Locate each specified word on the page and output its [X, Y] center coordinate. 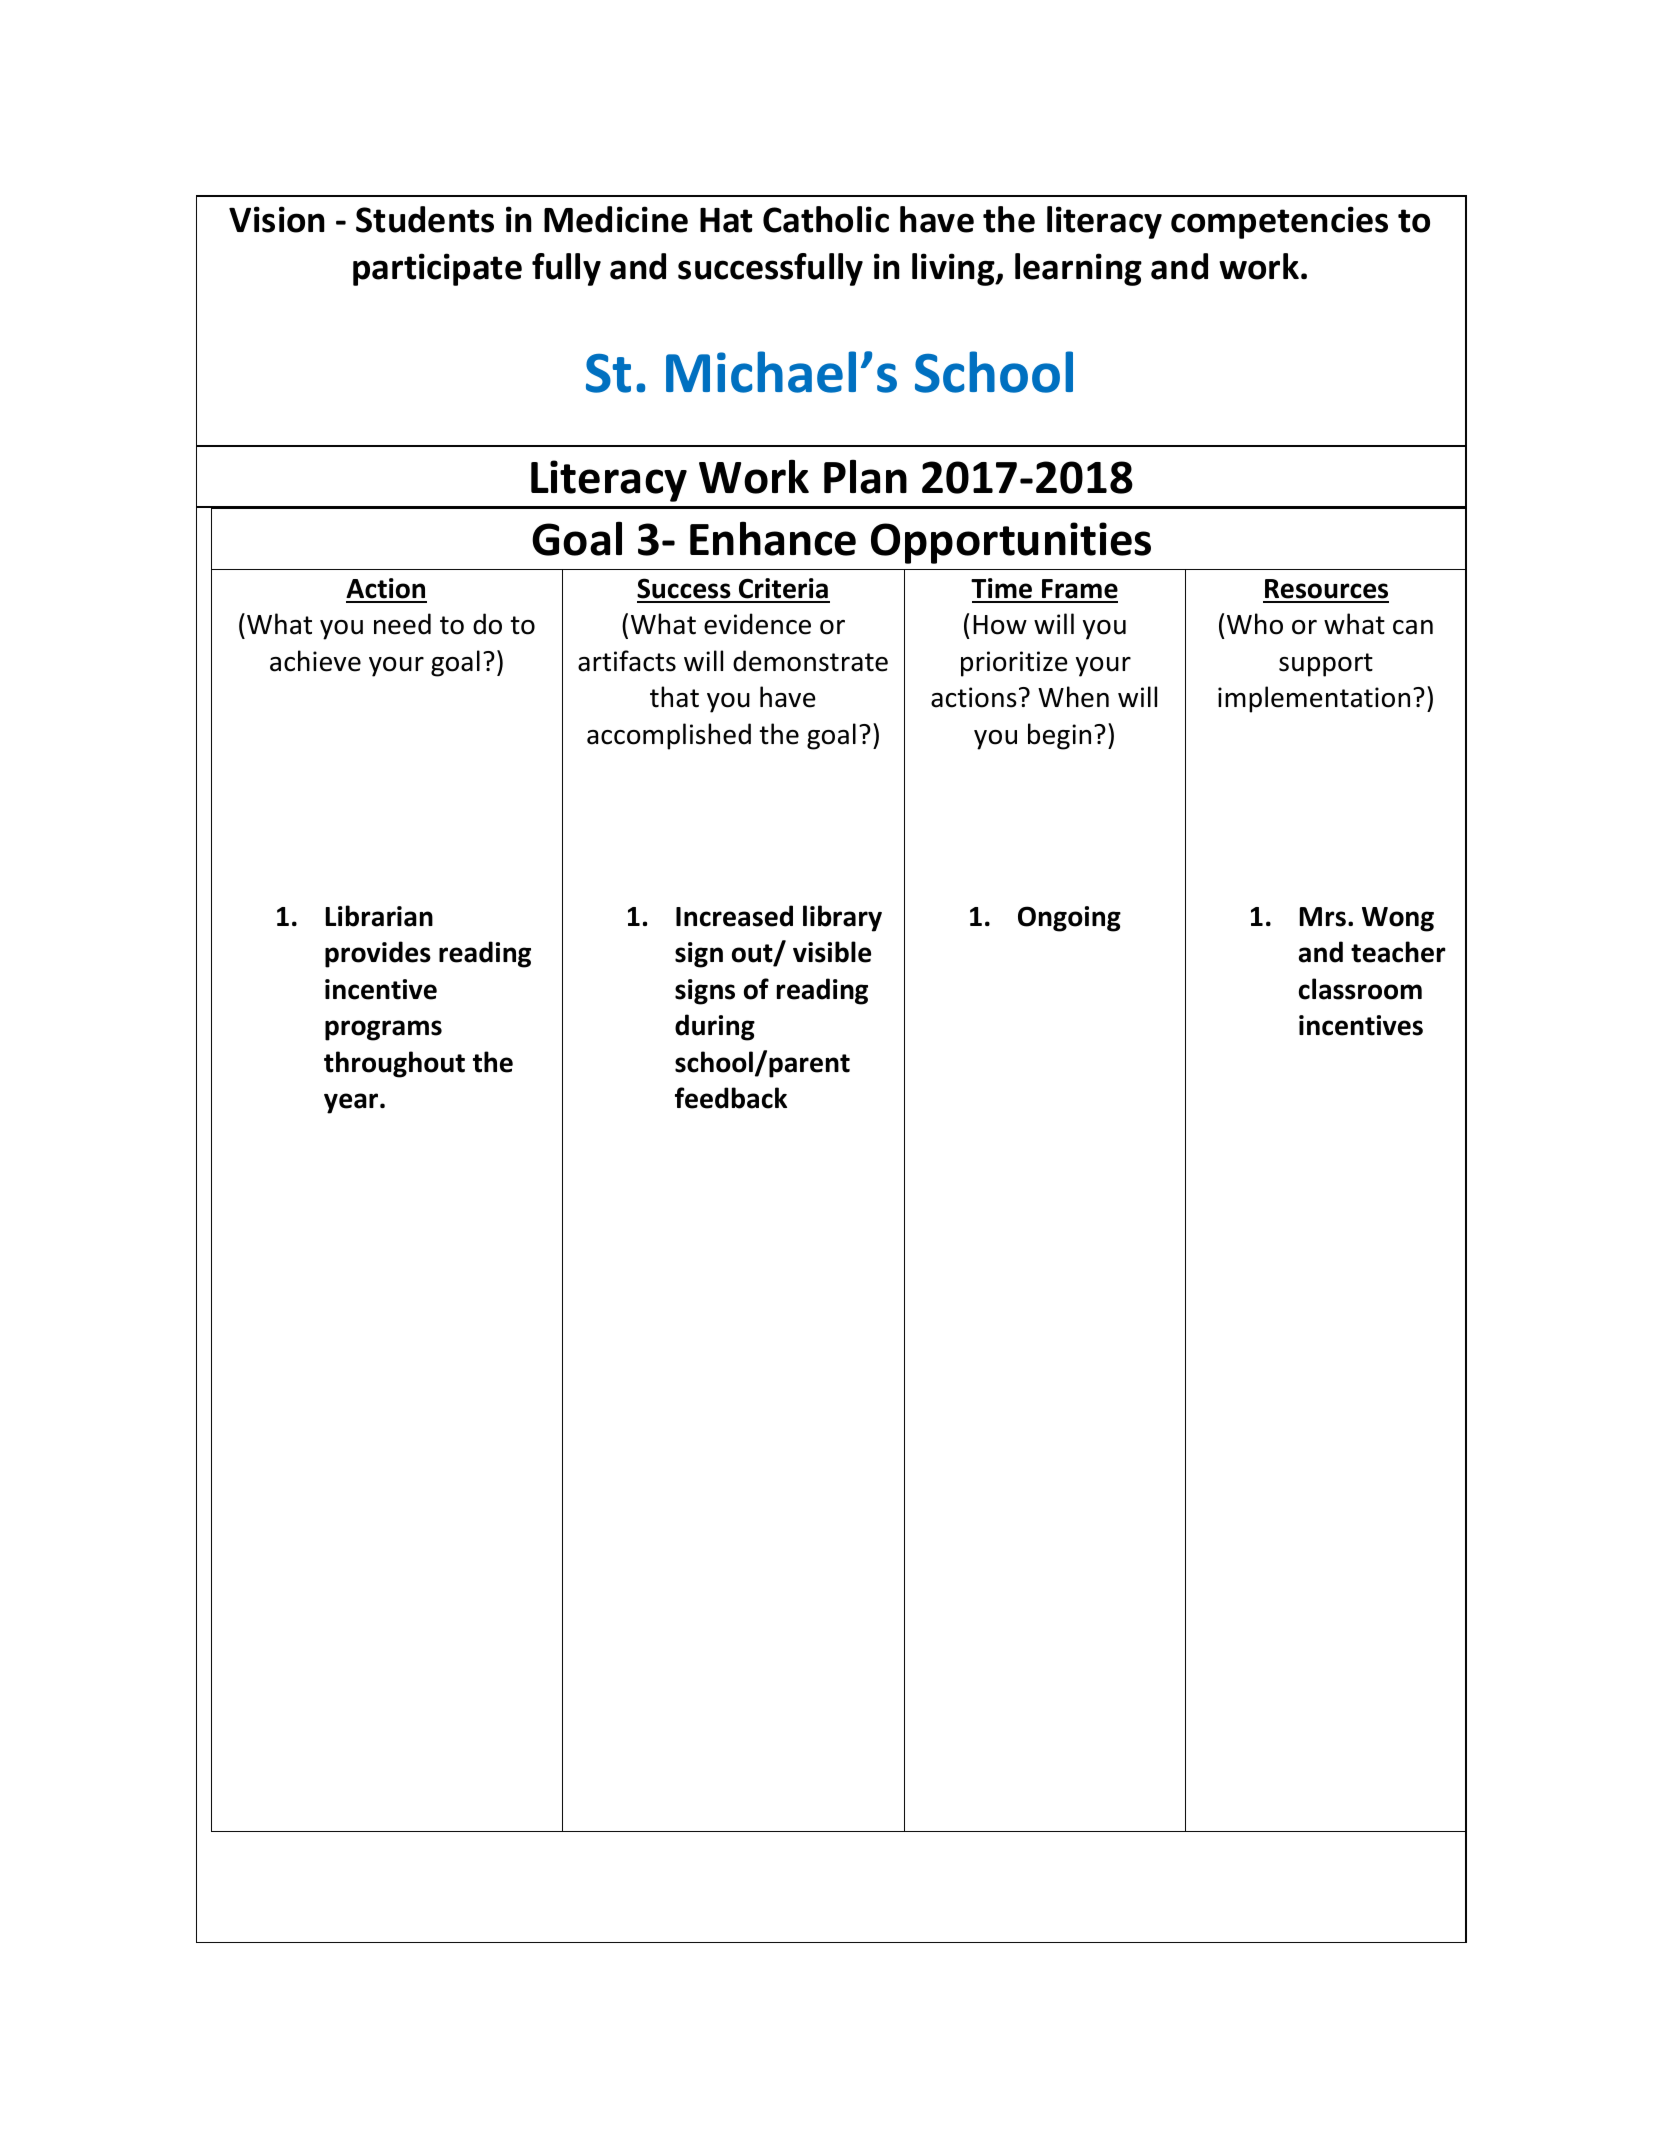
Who [1255, 624]
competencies [1279, 222]
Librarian [379, 916]
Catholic [826, 219]
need [402, 624]
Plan [865, 476]
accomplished [669, 736]
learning [1078, 269]
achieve [315, 661]
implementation [1314, 699]
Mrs [1323, 917]
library [842, 918]
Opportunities [1011, 543]
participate [437, 269]
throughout [394, 1064]
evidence [757, 624]
